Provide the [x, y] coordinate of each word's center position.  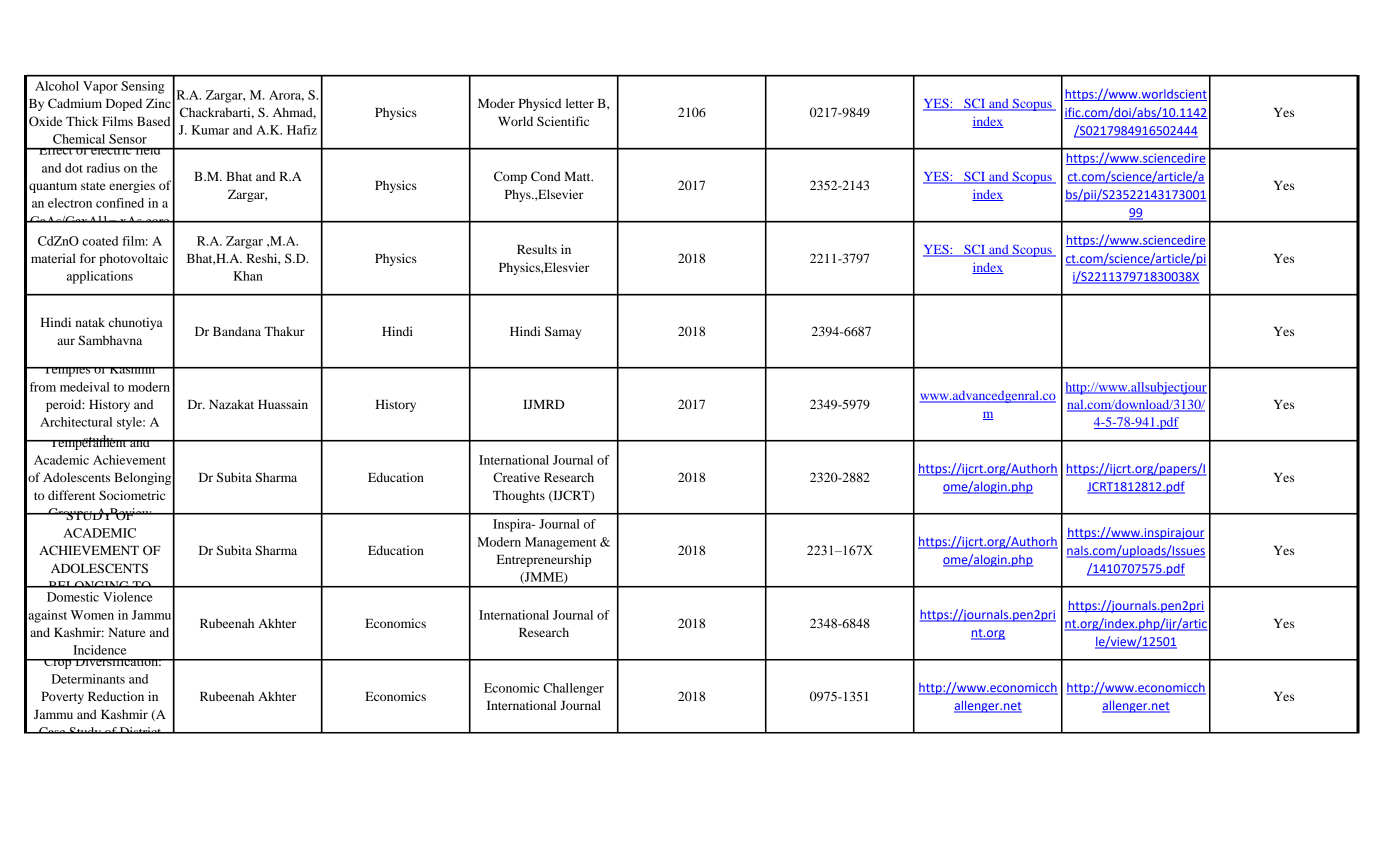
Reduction [116, 696]
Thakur [284, 331]
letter [580, 103]
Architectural [76, 422]
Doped [124, 104]
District [141, 730]
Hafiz [302, 130]
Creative [516, 477]
